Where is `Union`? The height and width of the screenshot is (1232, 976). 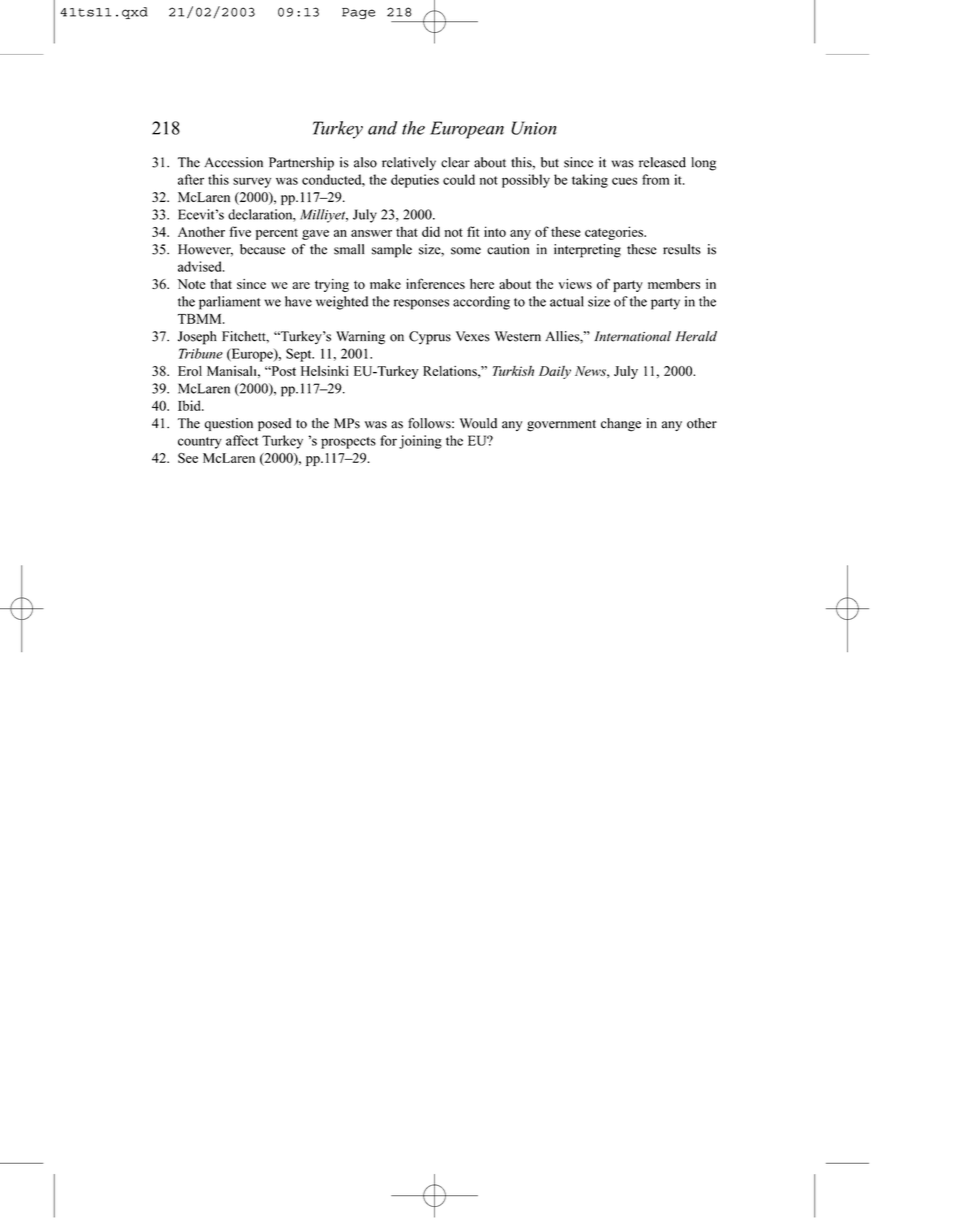 Union is located at coordinates (534, 128).
